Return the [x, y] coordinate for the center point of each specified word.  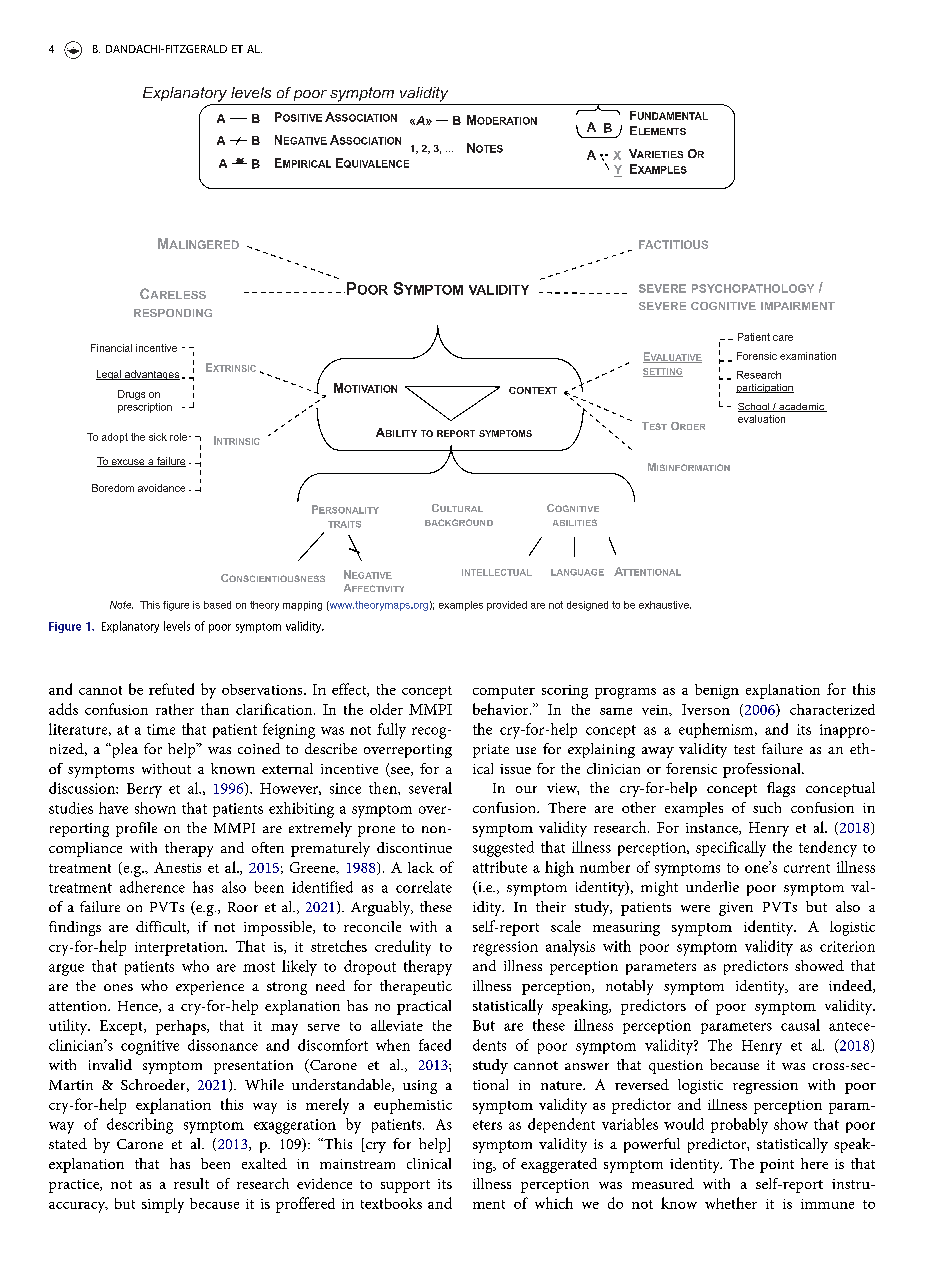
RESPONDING [173, 313]
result [191, 1183]
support [405, 1186]
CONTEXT [533, 390]
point [777, 1166]
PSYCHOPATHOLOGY [753, 288]
